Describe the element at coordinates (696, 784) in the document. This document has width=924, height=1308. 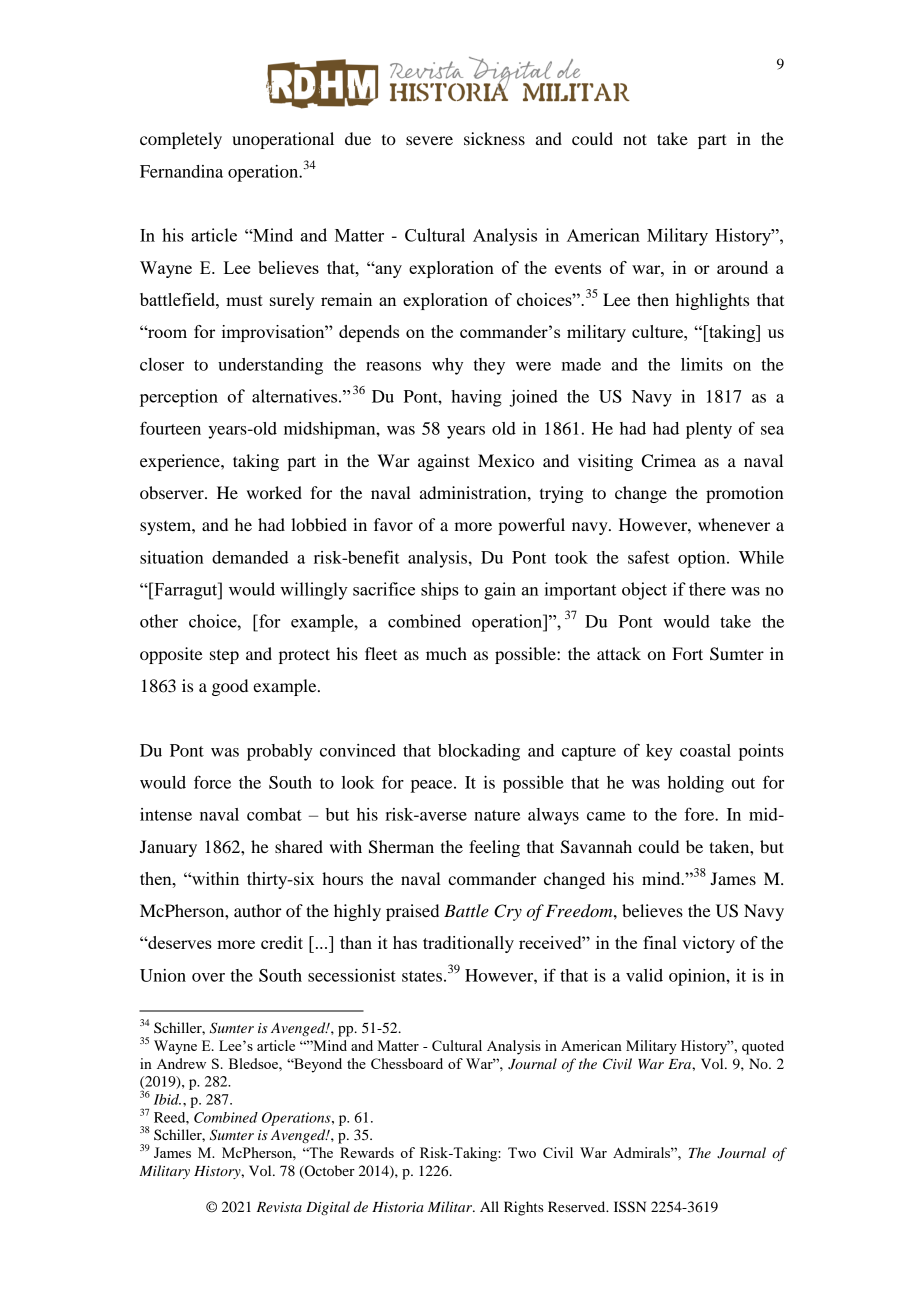
I see `holding` at that location.
